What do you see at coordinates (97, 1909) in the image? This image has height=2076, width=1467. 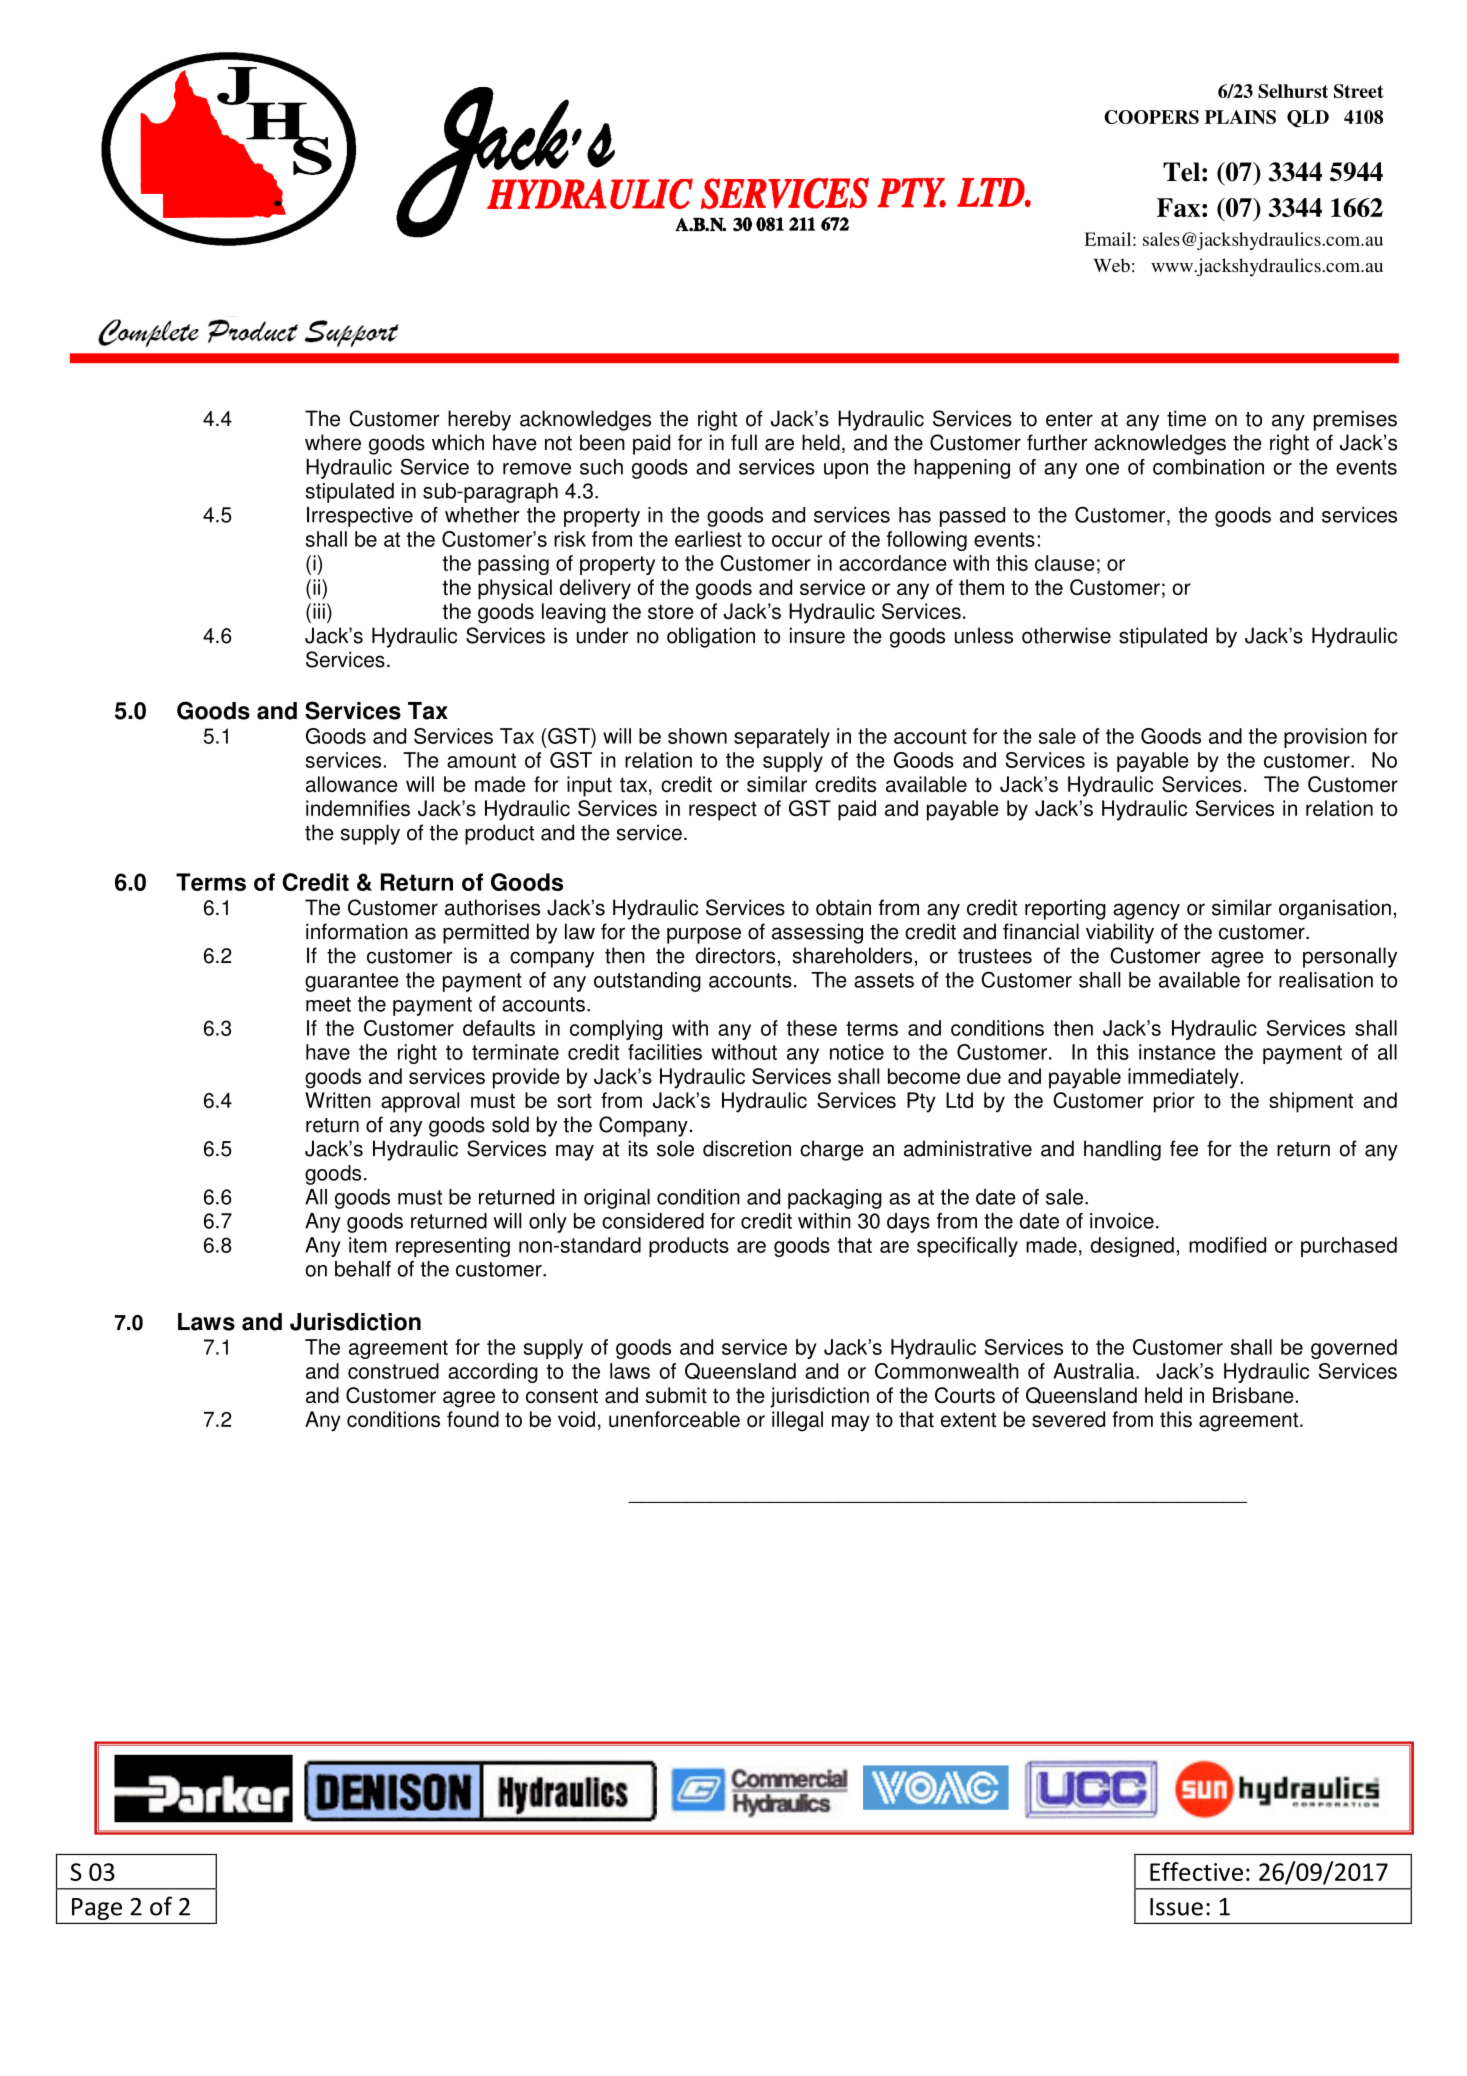 I see `Page` at bounding box center [97, 1909].
